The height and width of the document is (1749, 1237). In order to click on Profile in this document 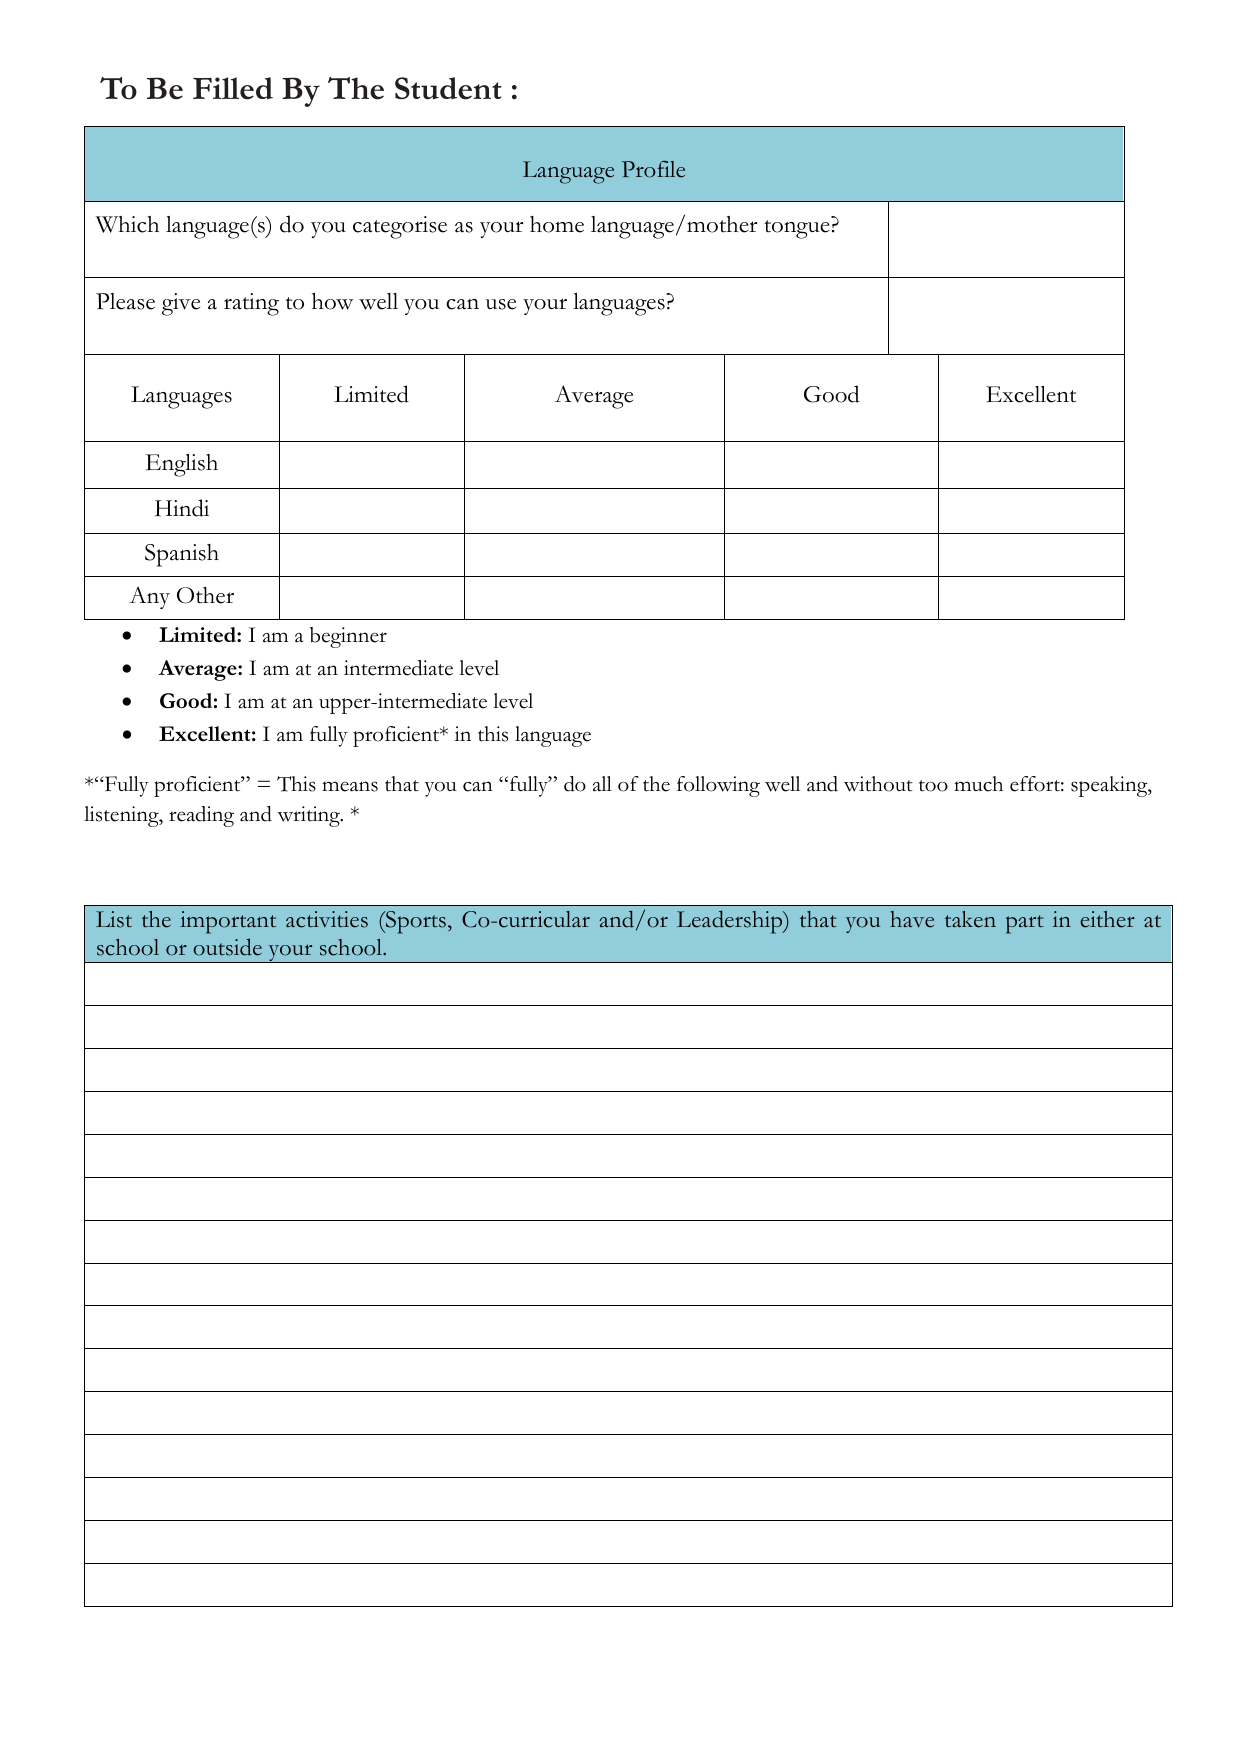, I will do `click(653, 169)`.
